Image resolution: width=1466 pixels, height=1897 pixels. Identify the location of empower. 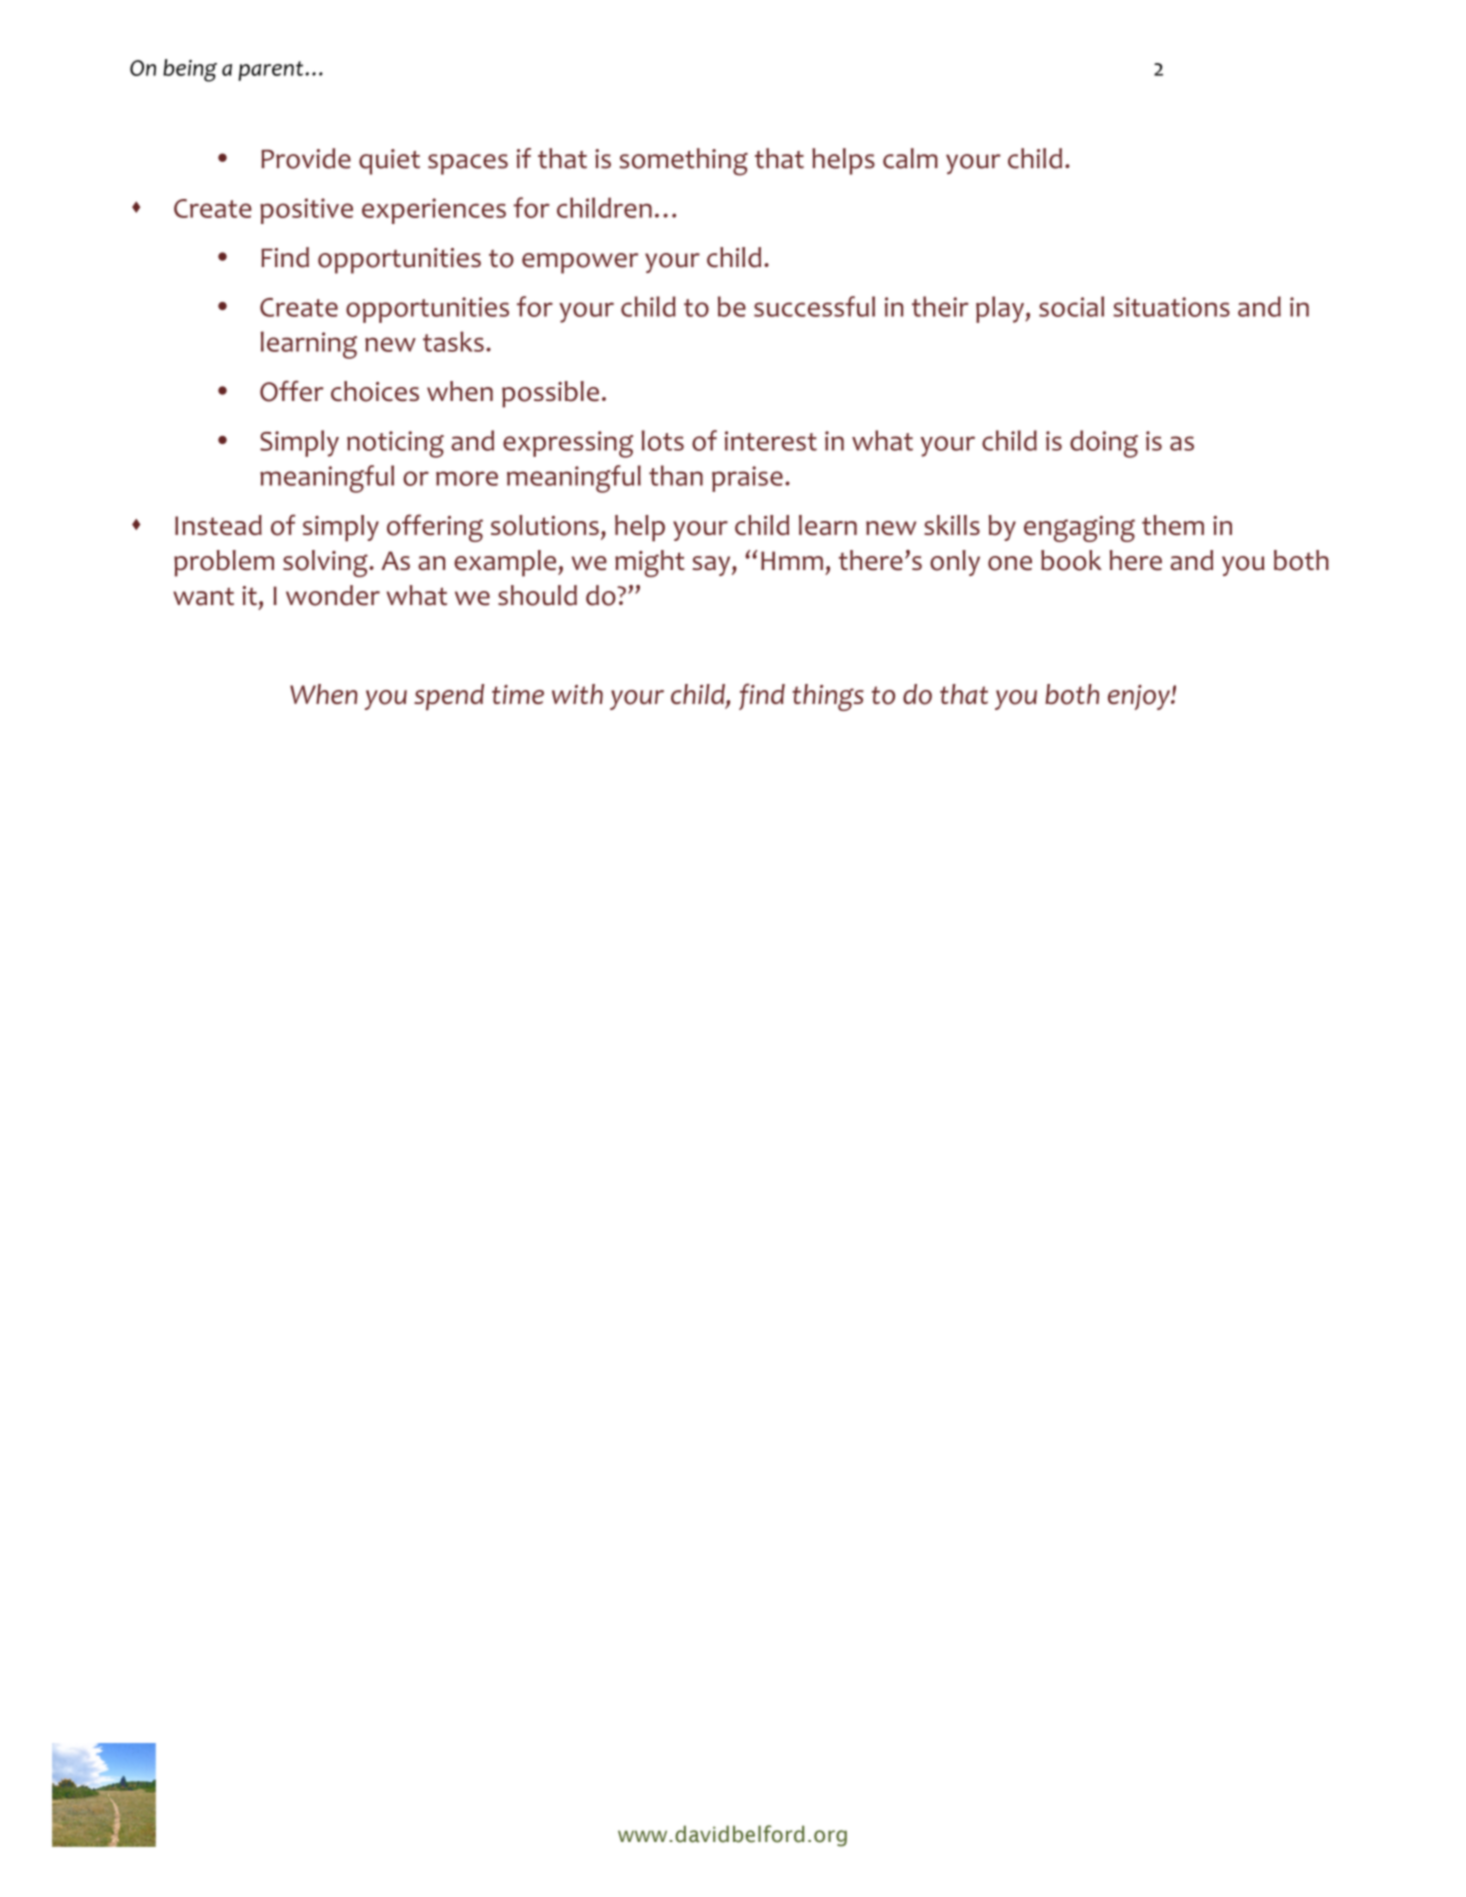
(580, 263).
